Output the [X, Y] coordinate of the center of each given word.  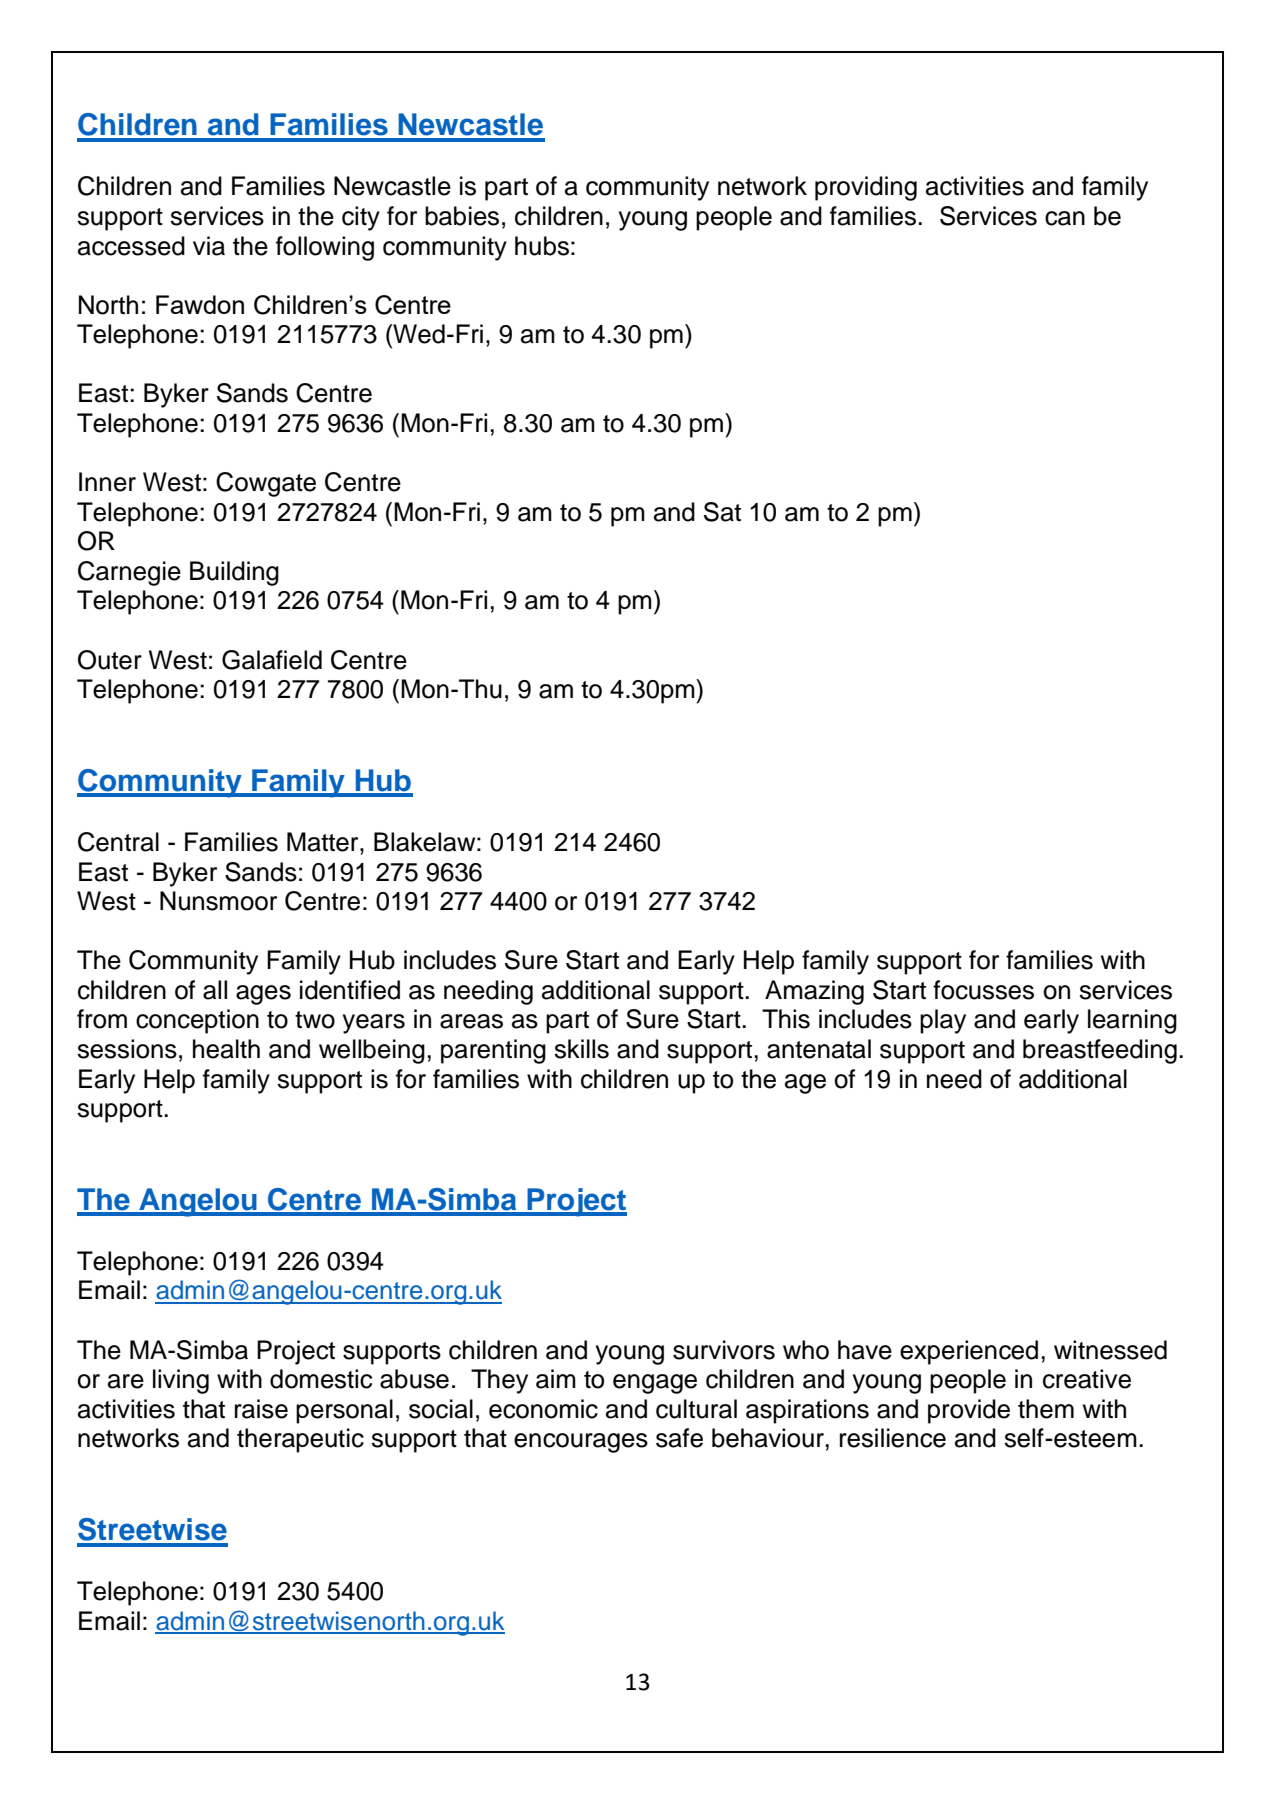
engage [655, 1384]
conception [197, 1021]
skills [581, 1049]
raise [261, 1409]
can [1065, 218]
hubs [542, 246]
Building [234, 573]
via [209, 246]
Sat [722, 512]
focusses [983, 990]
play [943, 1021]
